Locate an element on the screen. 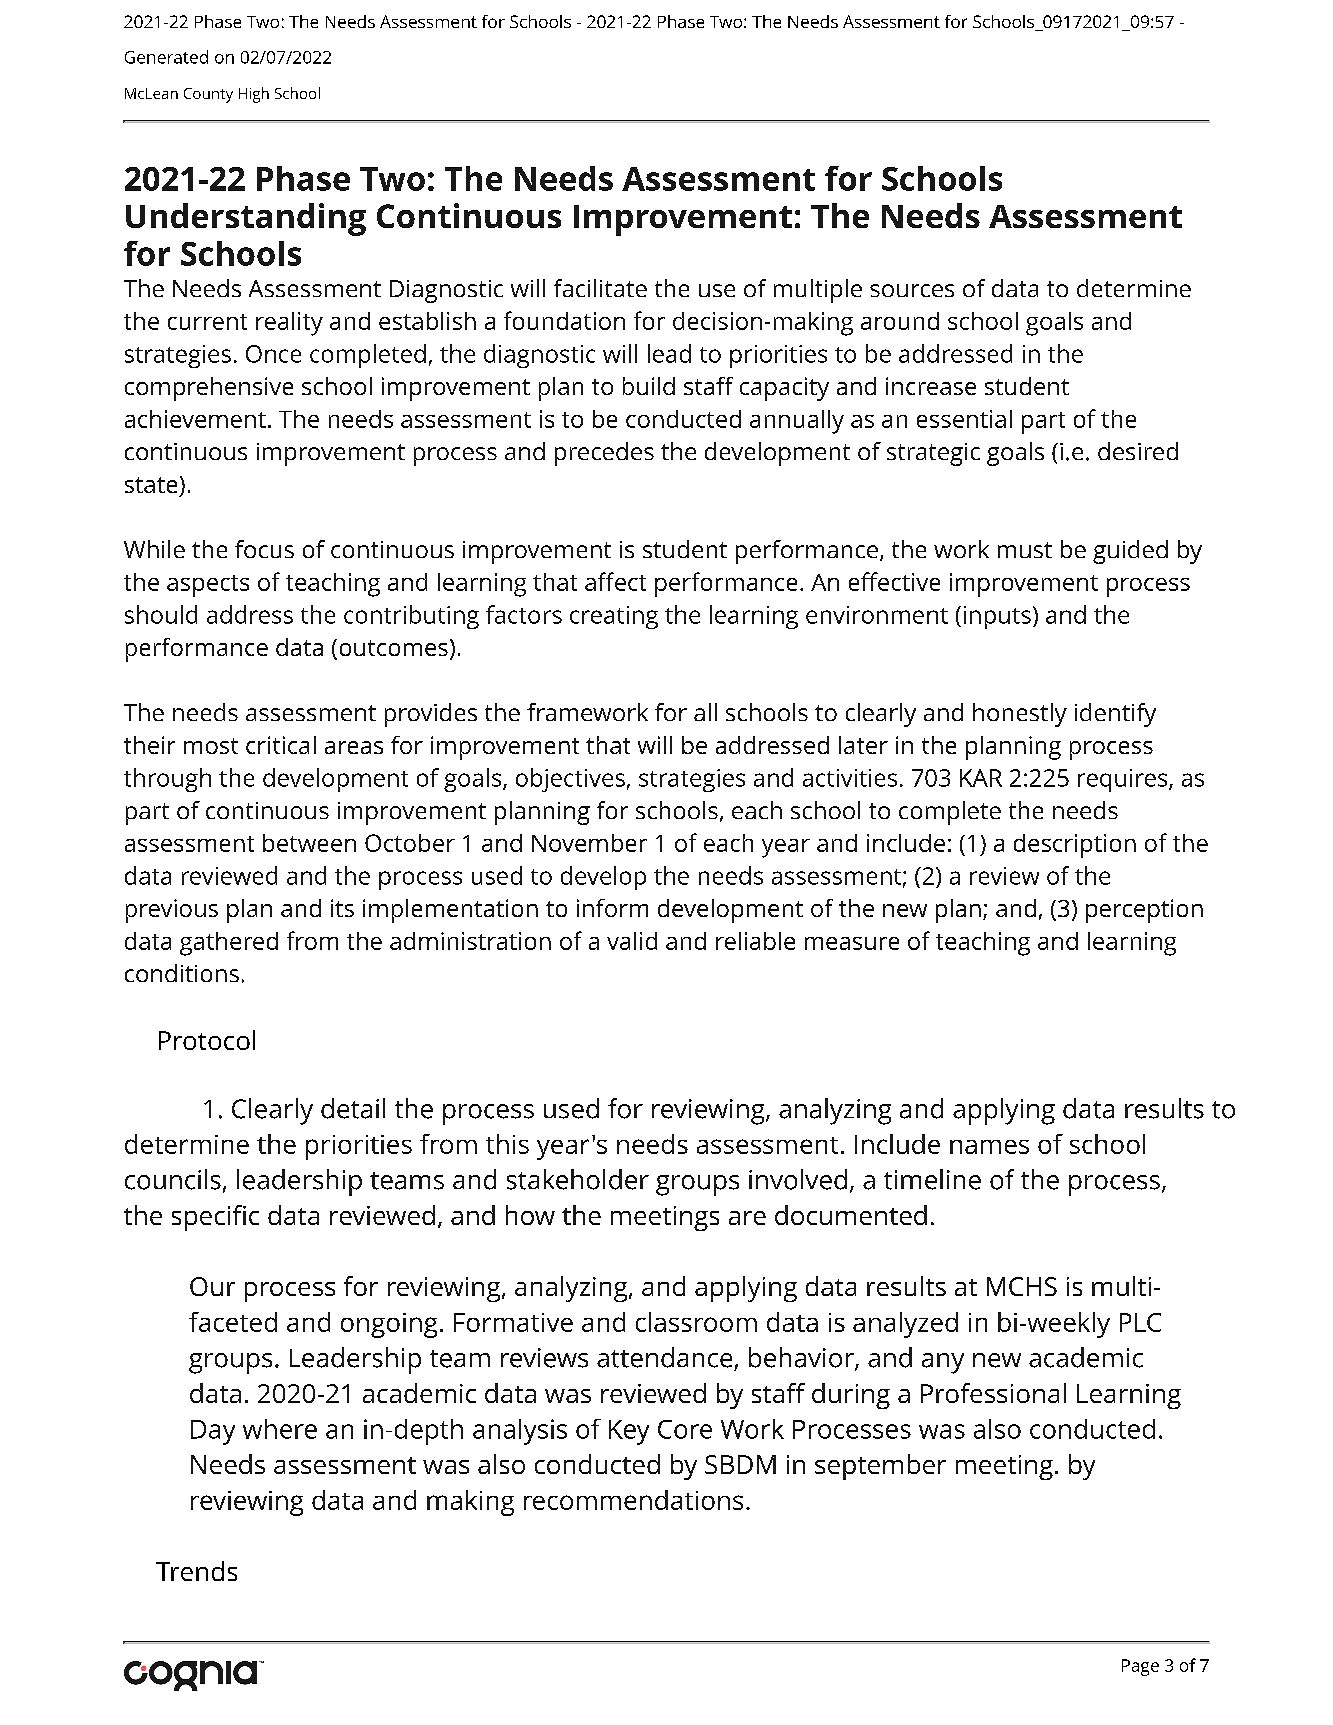 The image size is (1333, 1725). facilitate is located at coordinates (600, 288).
